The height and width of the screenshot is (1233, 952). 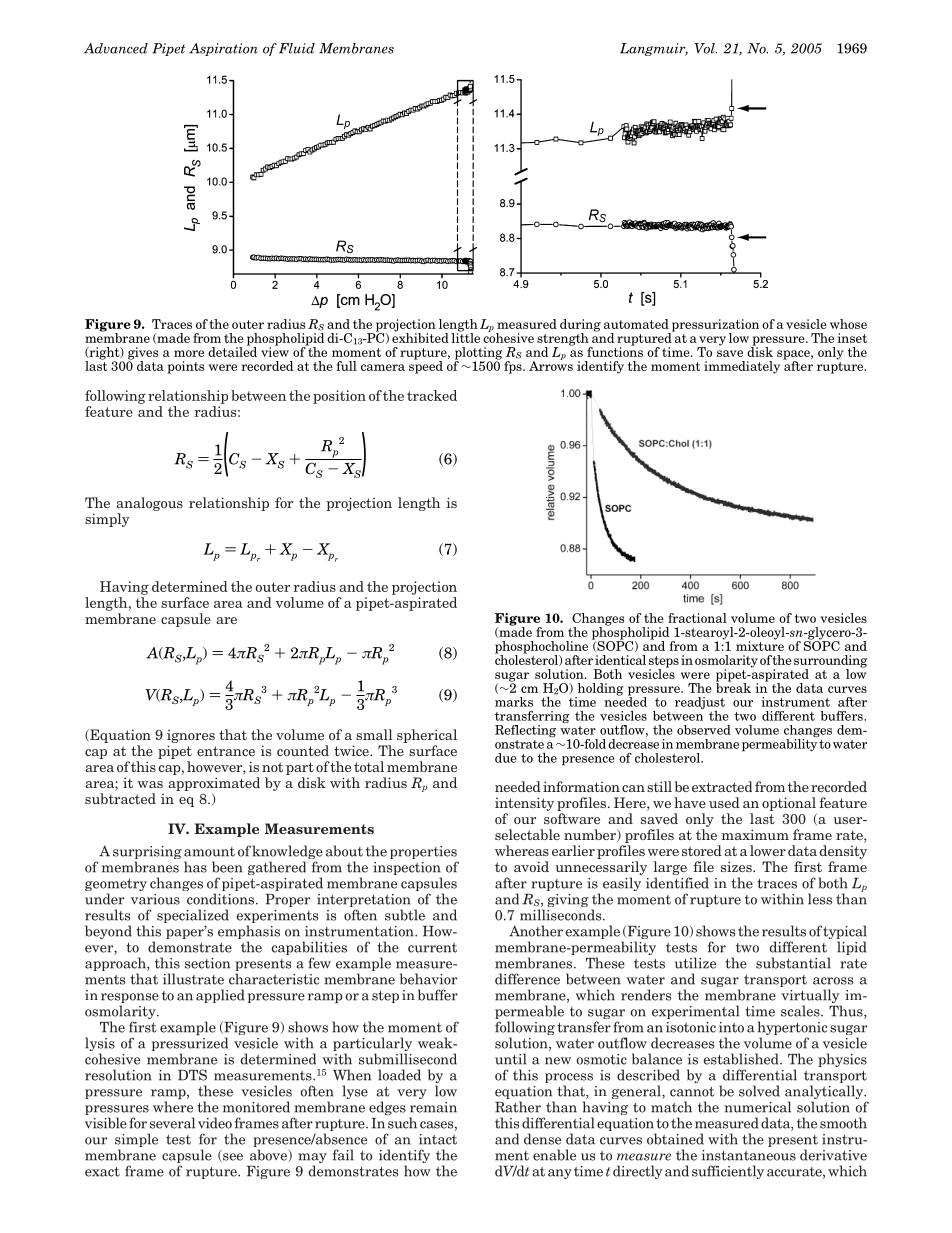 I want to click on due, so click(x=506, y=758).
